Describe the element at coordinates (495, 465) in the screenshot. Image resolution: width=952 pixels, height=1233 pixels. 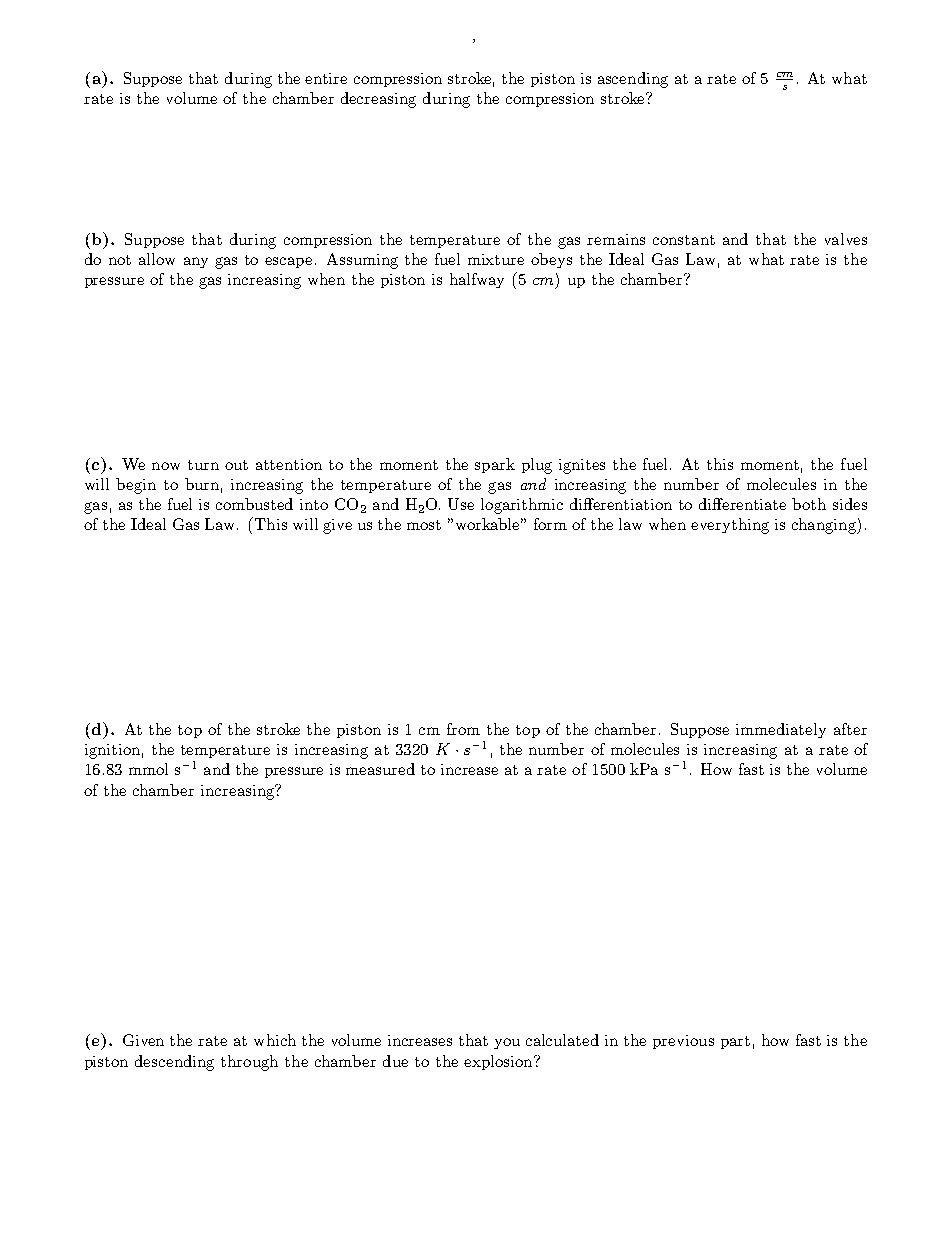
I see `spark` at that location.
